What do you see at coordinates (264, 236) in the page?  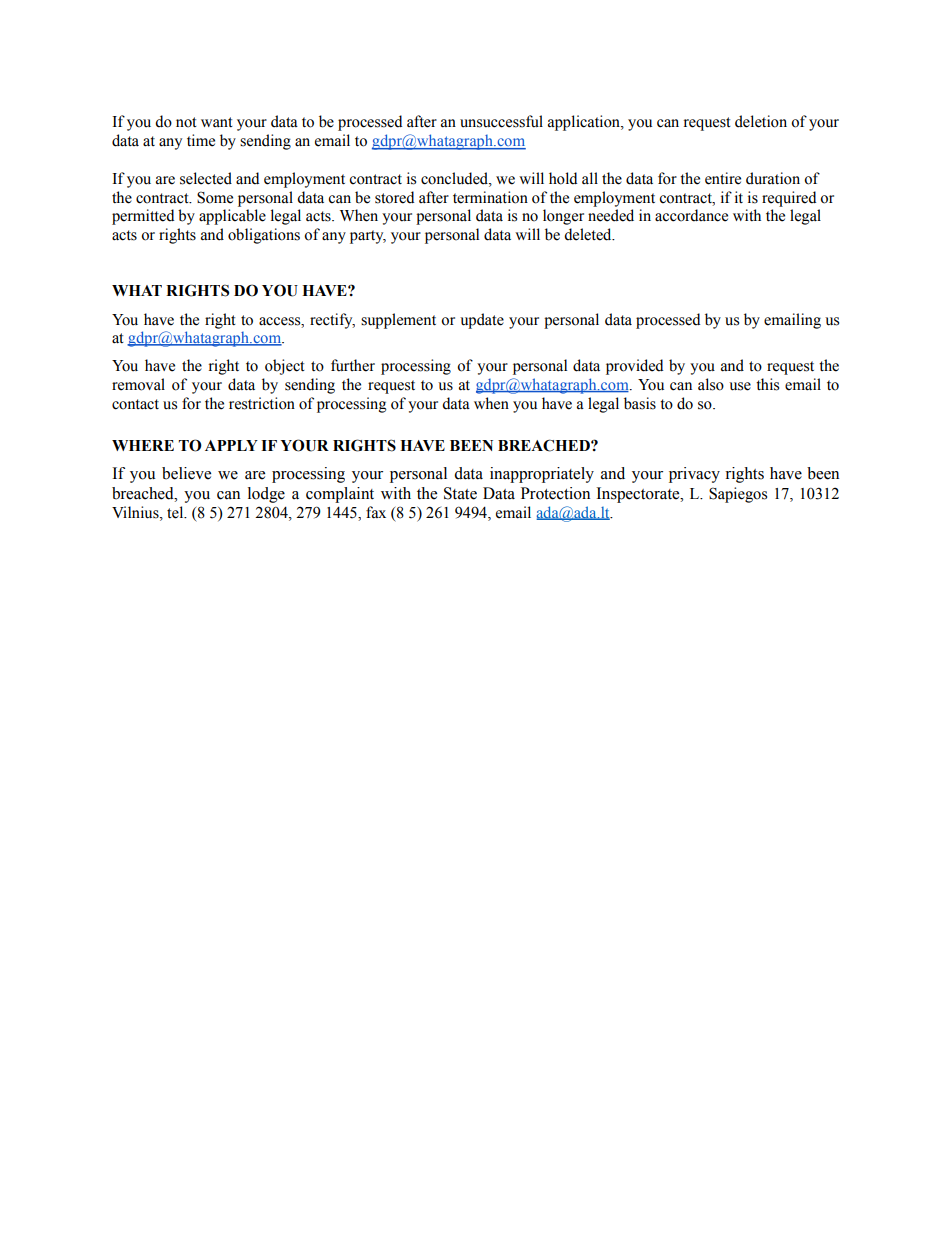 I see `obligations` at bounding box center [264, 236].
